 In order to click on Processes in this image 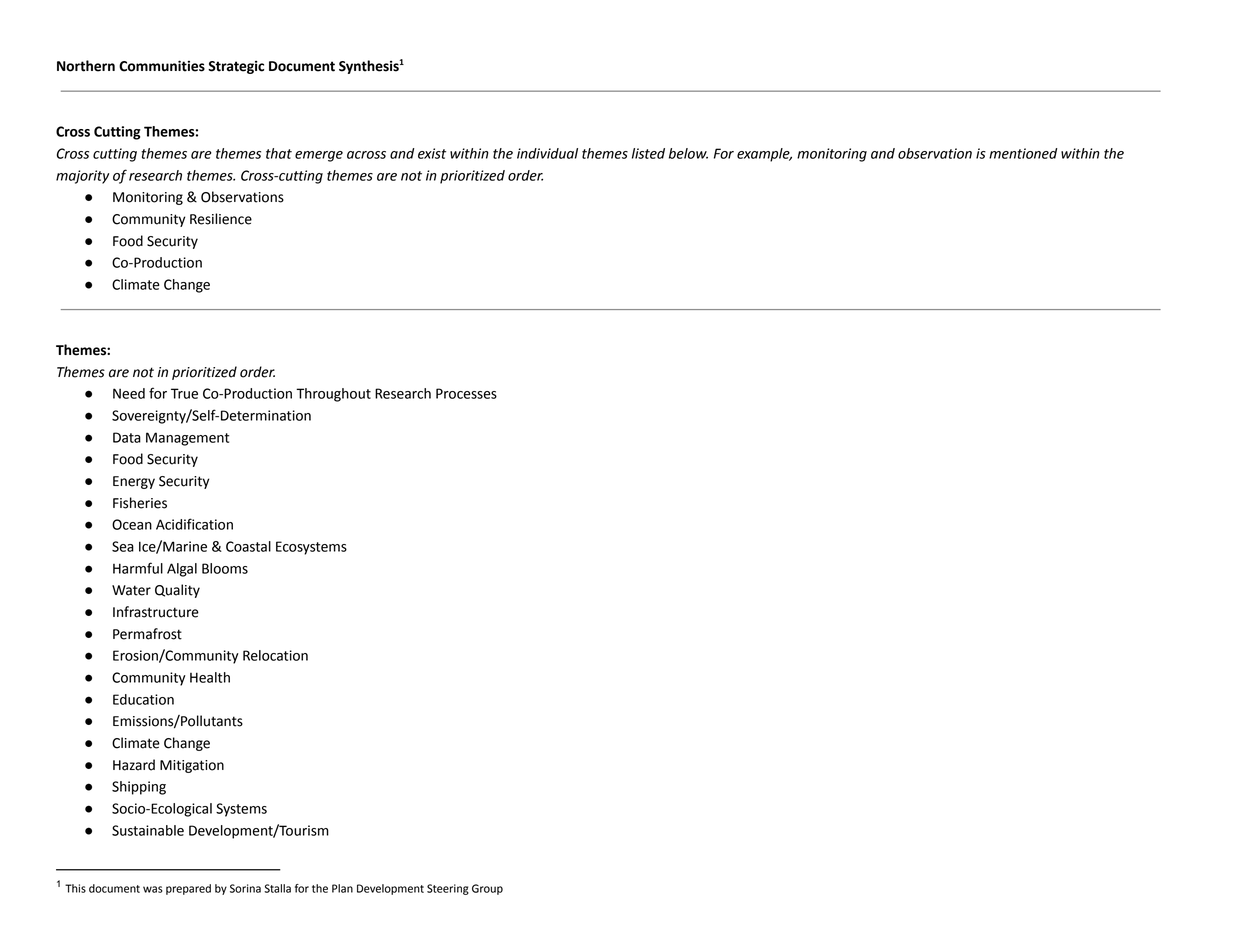, I will do `click(466, 393)`.
